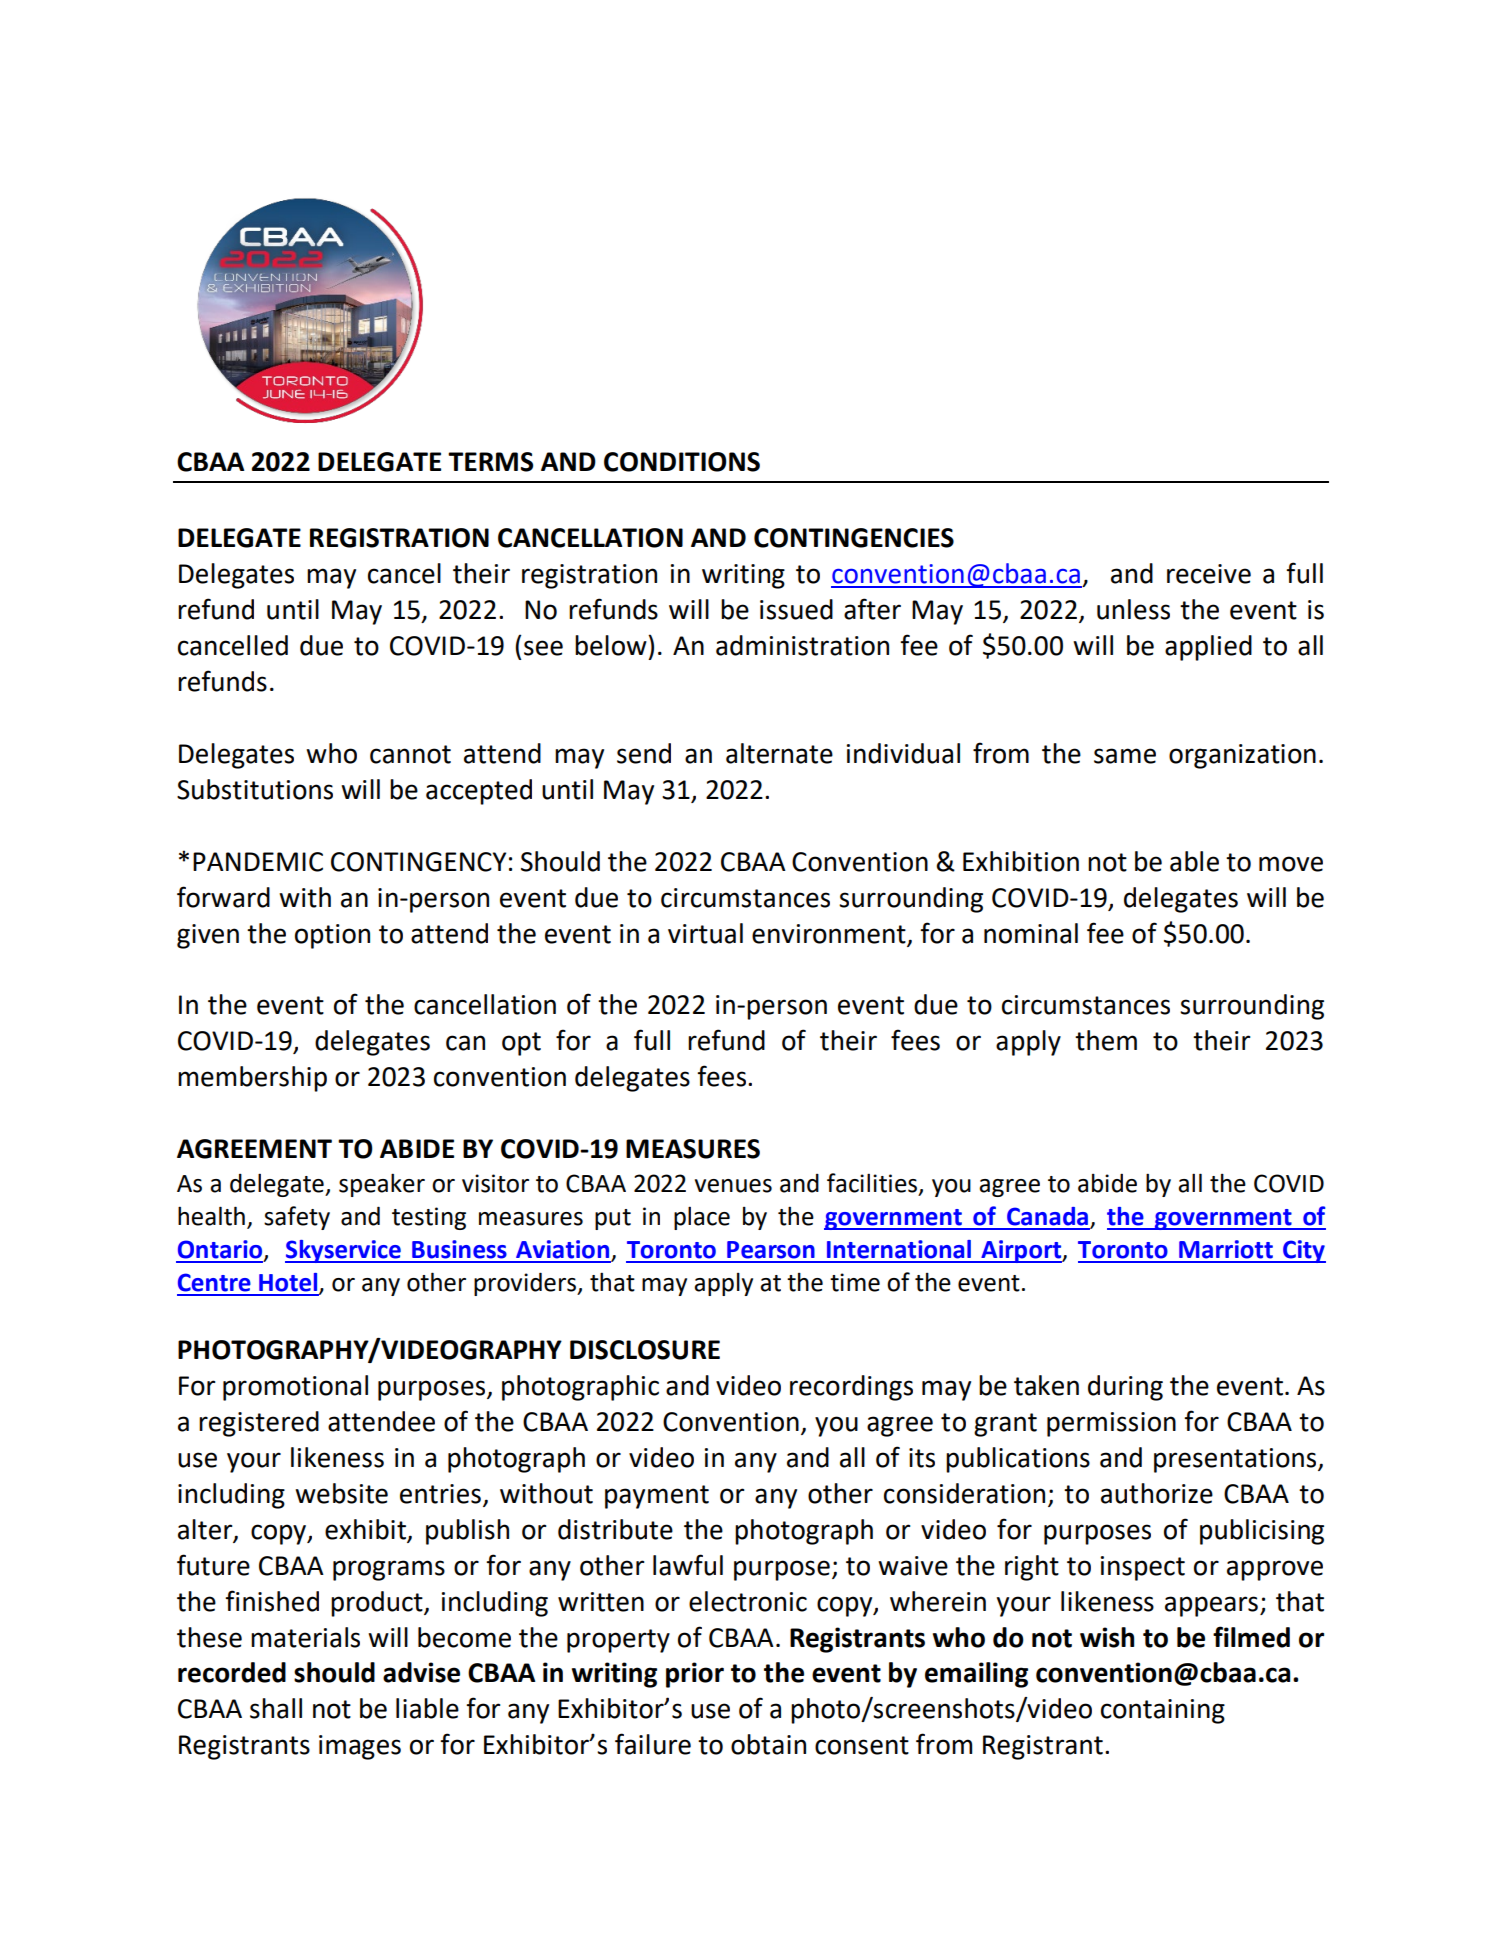 This page has width=1502, height=1944. What do you see at coordinates (252, 1079) in the page?
I see `membership` at bounding box center [252, 1079].
